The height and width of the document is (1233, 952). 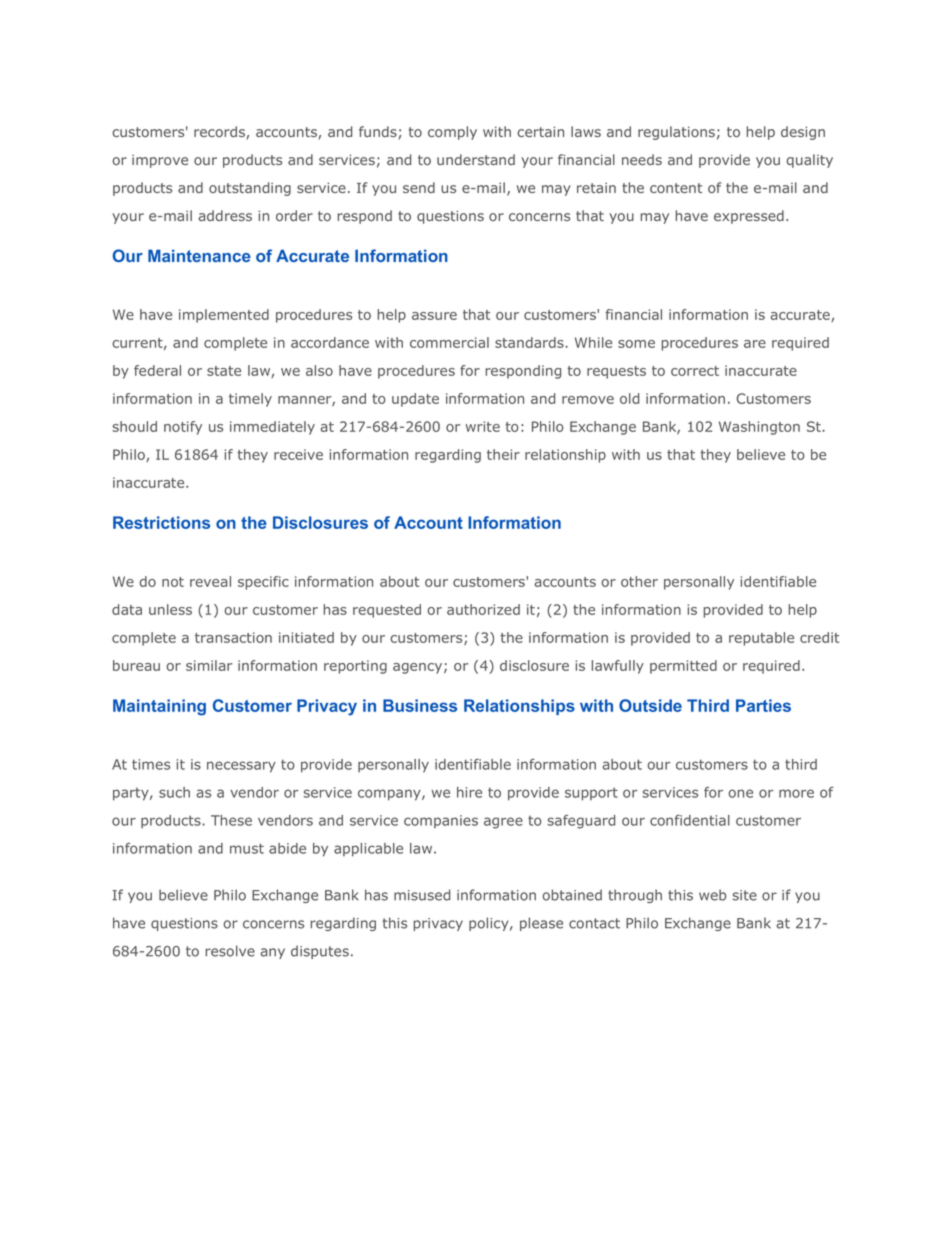 What do you see at coordinates (161, 522) in the document?
I see `Restrictions` at bounding box center [161, 522].
